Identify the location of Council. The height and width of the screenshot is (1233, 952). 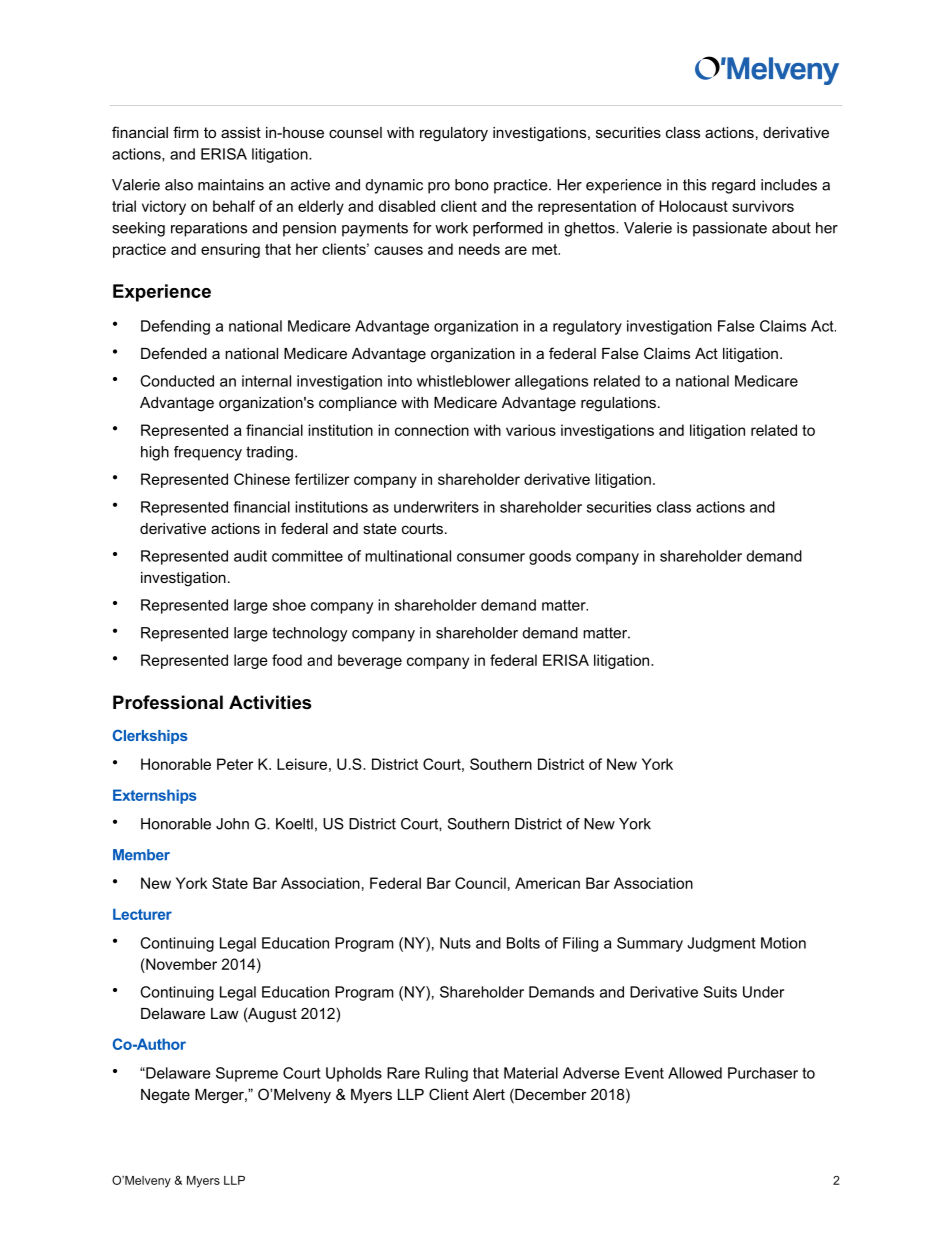
(480, 883).
